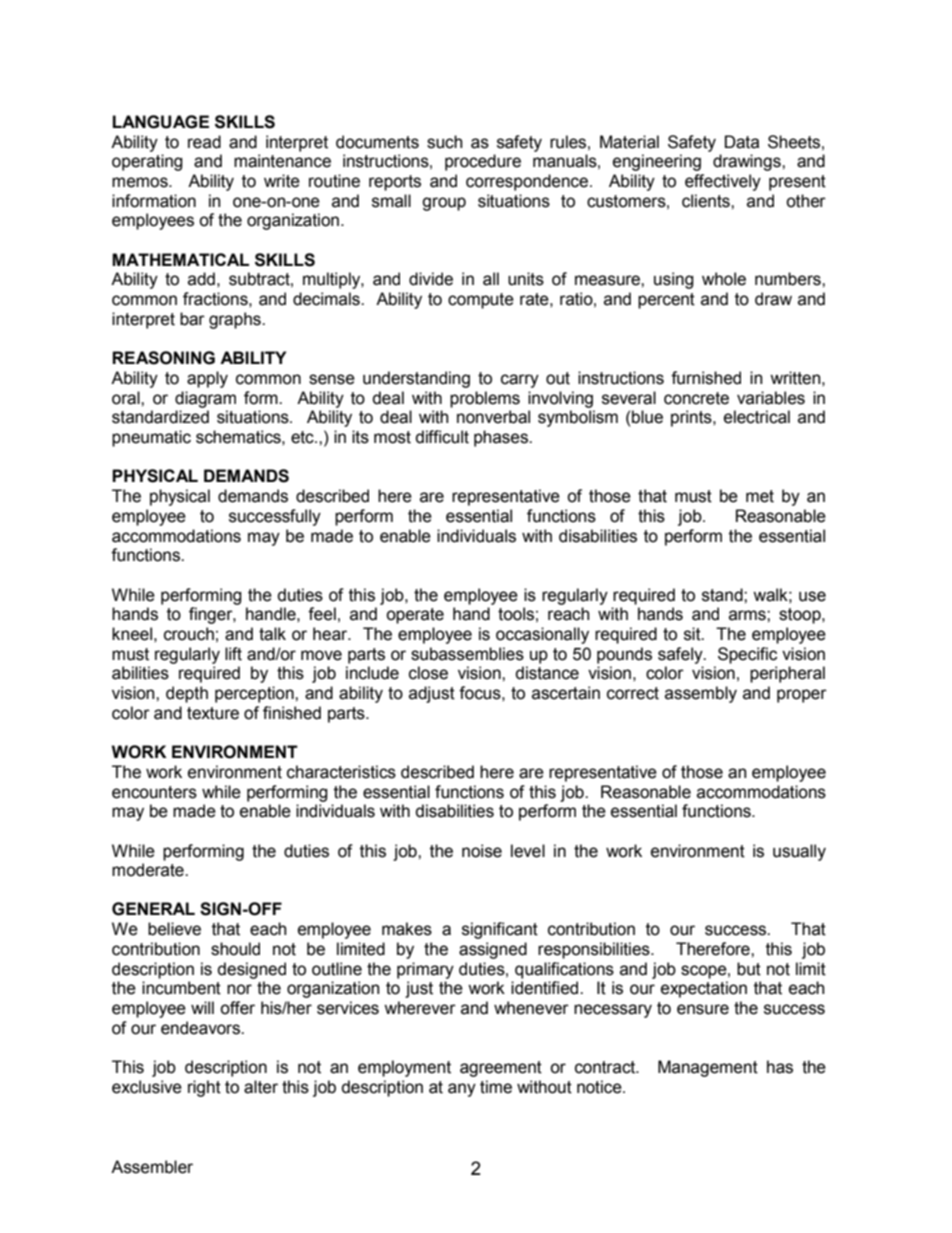 The width and height of the screenshot is (952, 1233). Describe the element at coordinates (747, 655) in the screenshot. I see `Specific` at that location.
